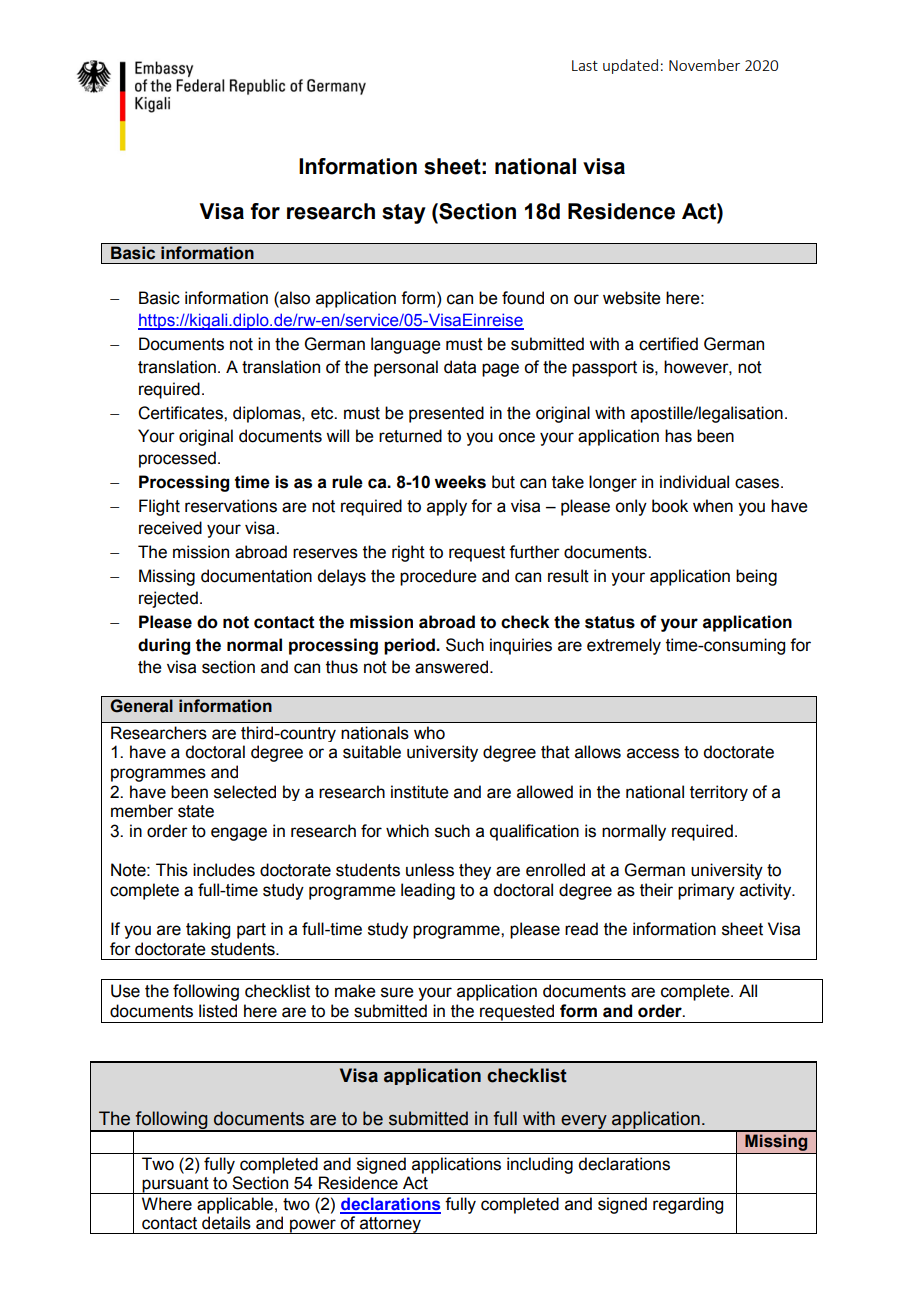 This image has height=1308, width=924. I want to click on pursuant, so click(176, 1185).
